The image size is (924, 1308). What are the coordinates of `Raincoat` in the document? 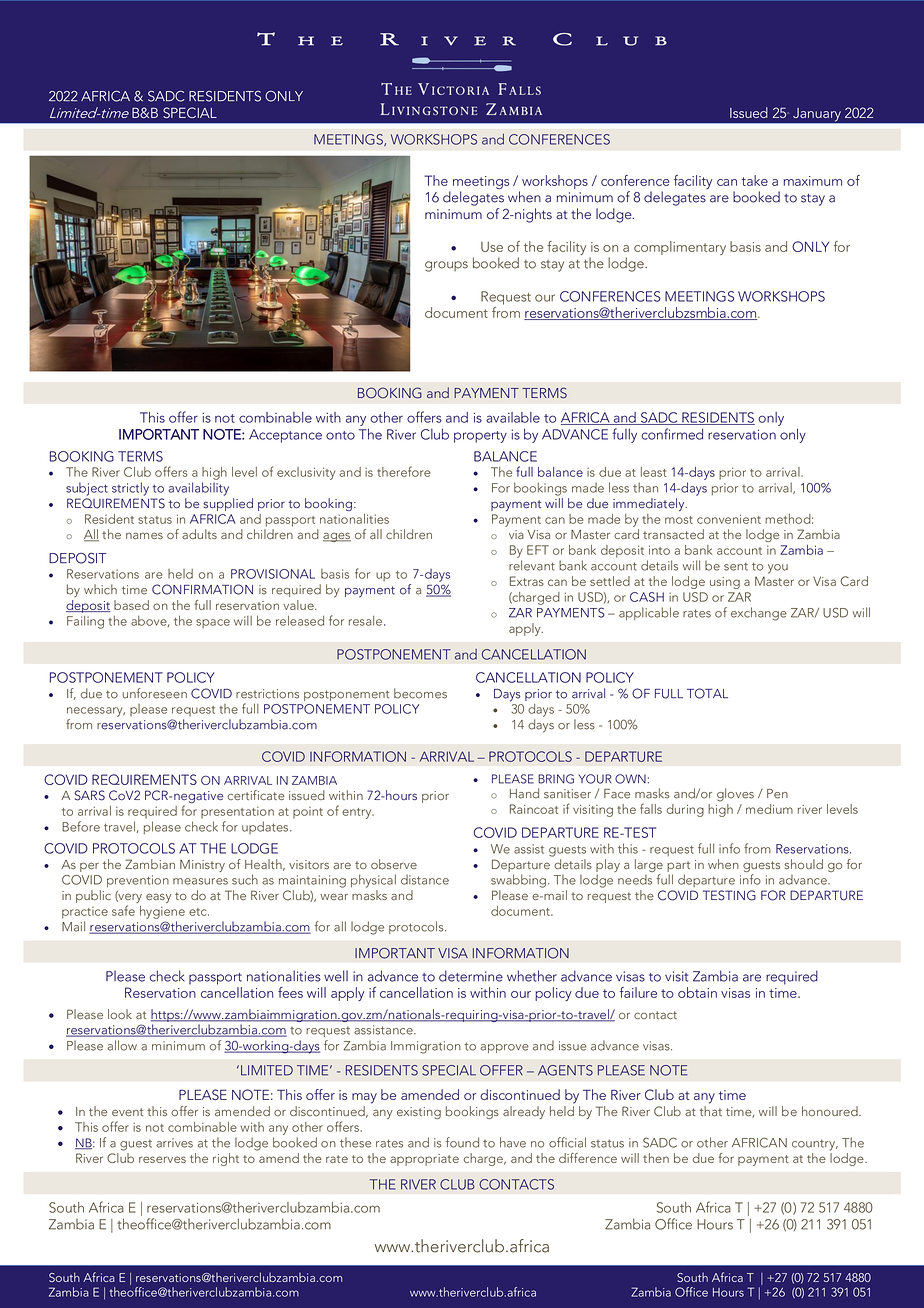 It's located at (534, 809).
